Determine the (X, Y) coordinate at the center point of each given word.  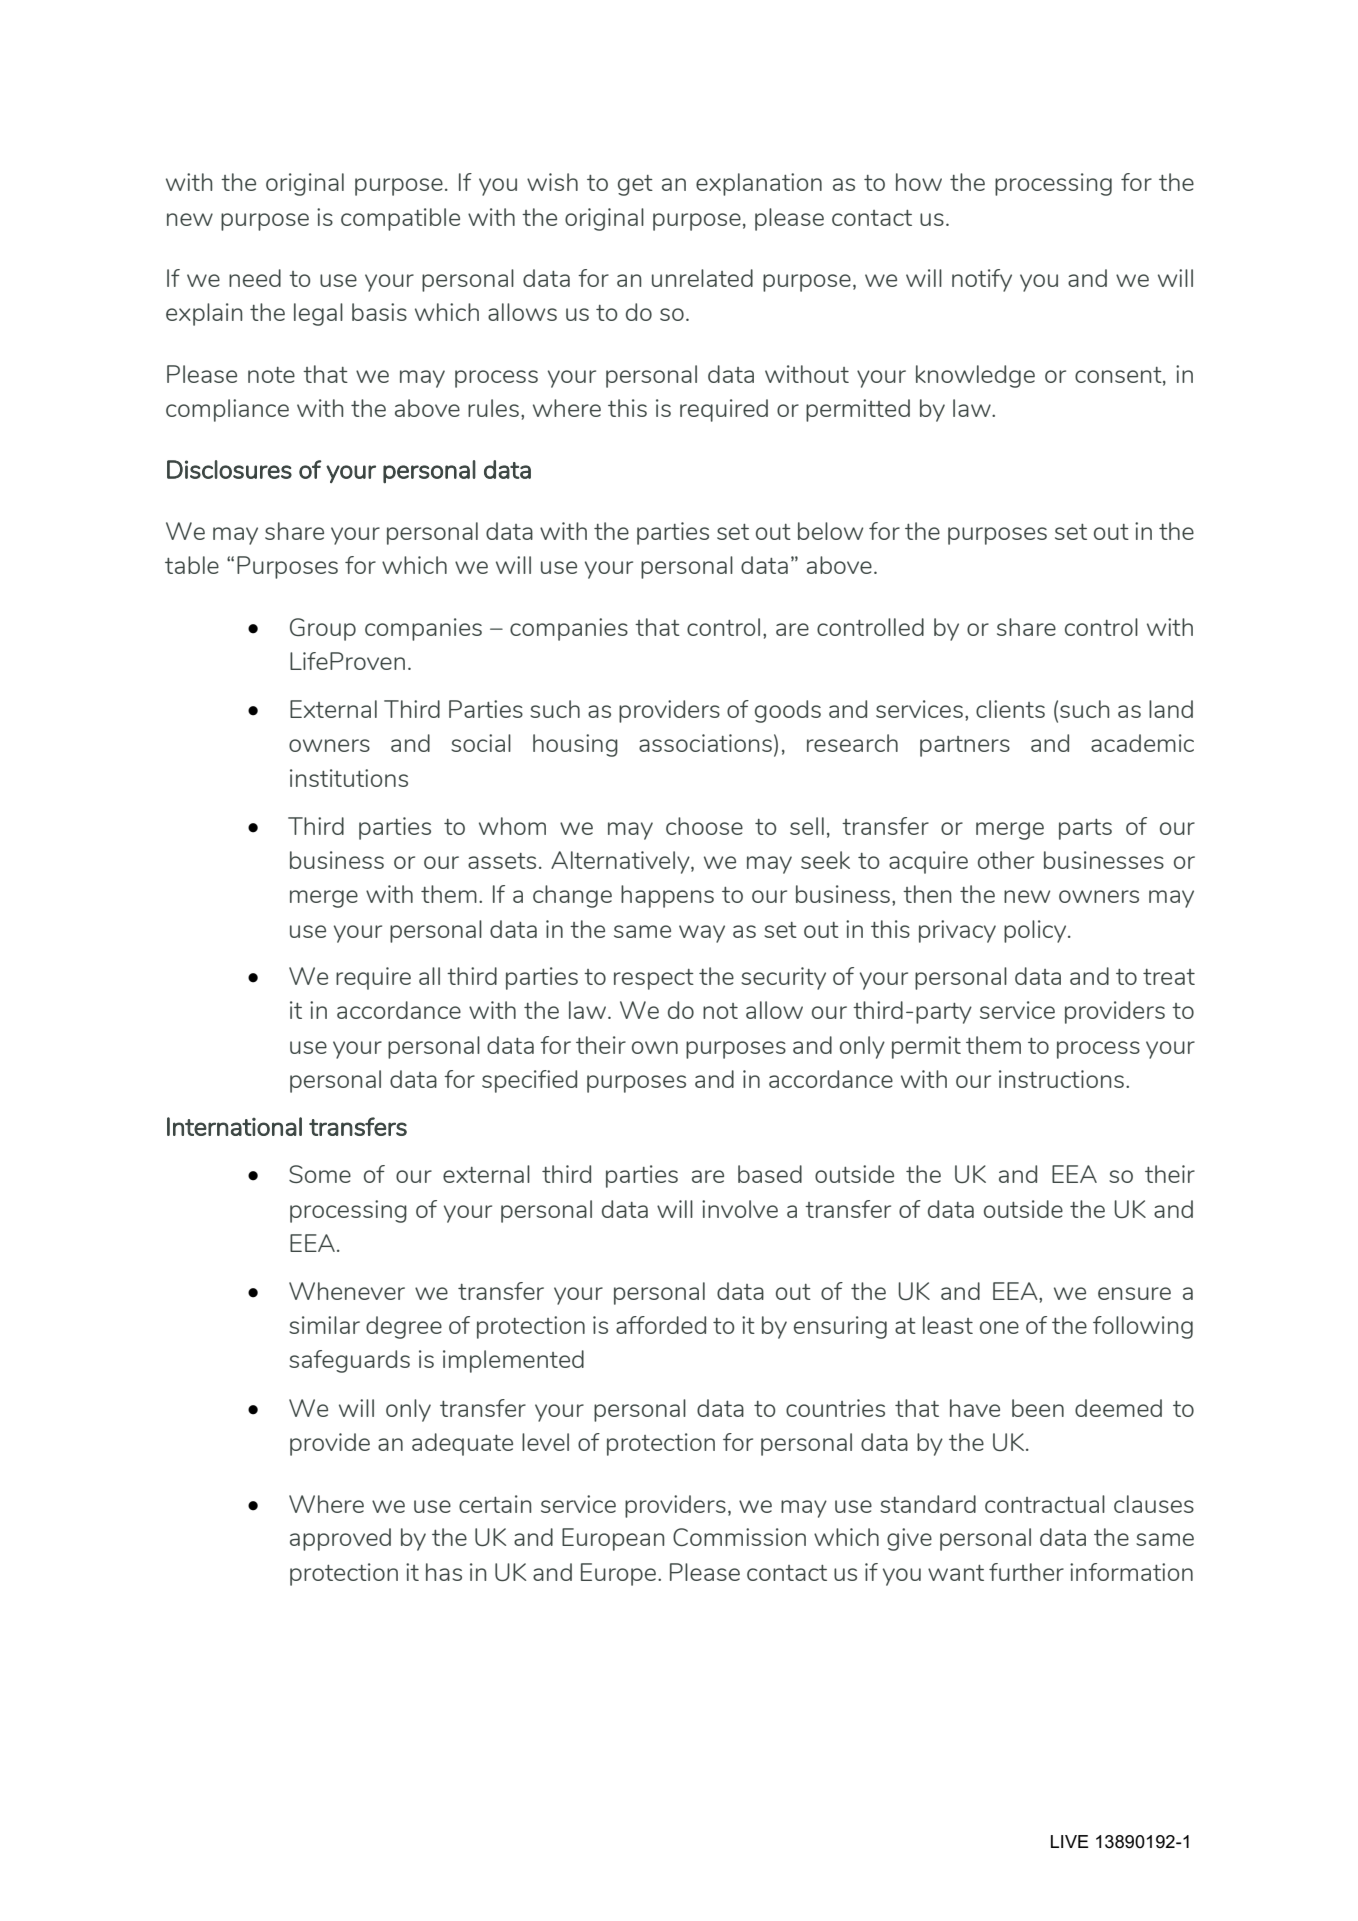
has (444, 1572)
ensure (1134, 1293)
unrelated (702, 278)
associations (705, 743)
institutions (349, 778)
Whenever (347, 1291)
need (255, 278)
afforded (661, 1325)
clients (1010, 709)
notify (982, 280)
